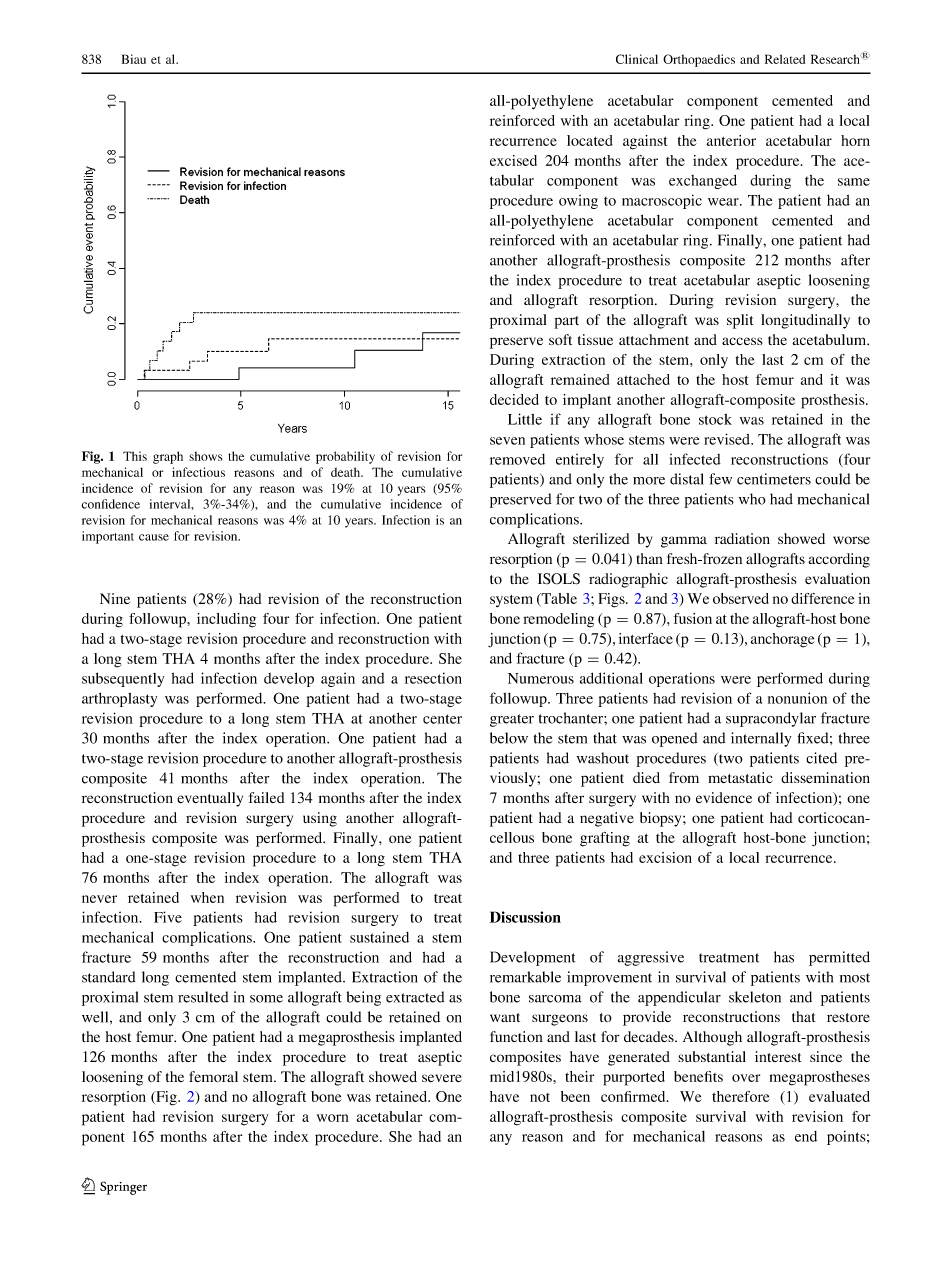 The height and width of the document is (1265, 952). Describe the element at coordinates (746, 1078) in the document. I see `over` at that location.
